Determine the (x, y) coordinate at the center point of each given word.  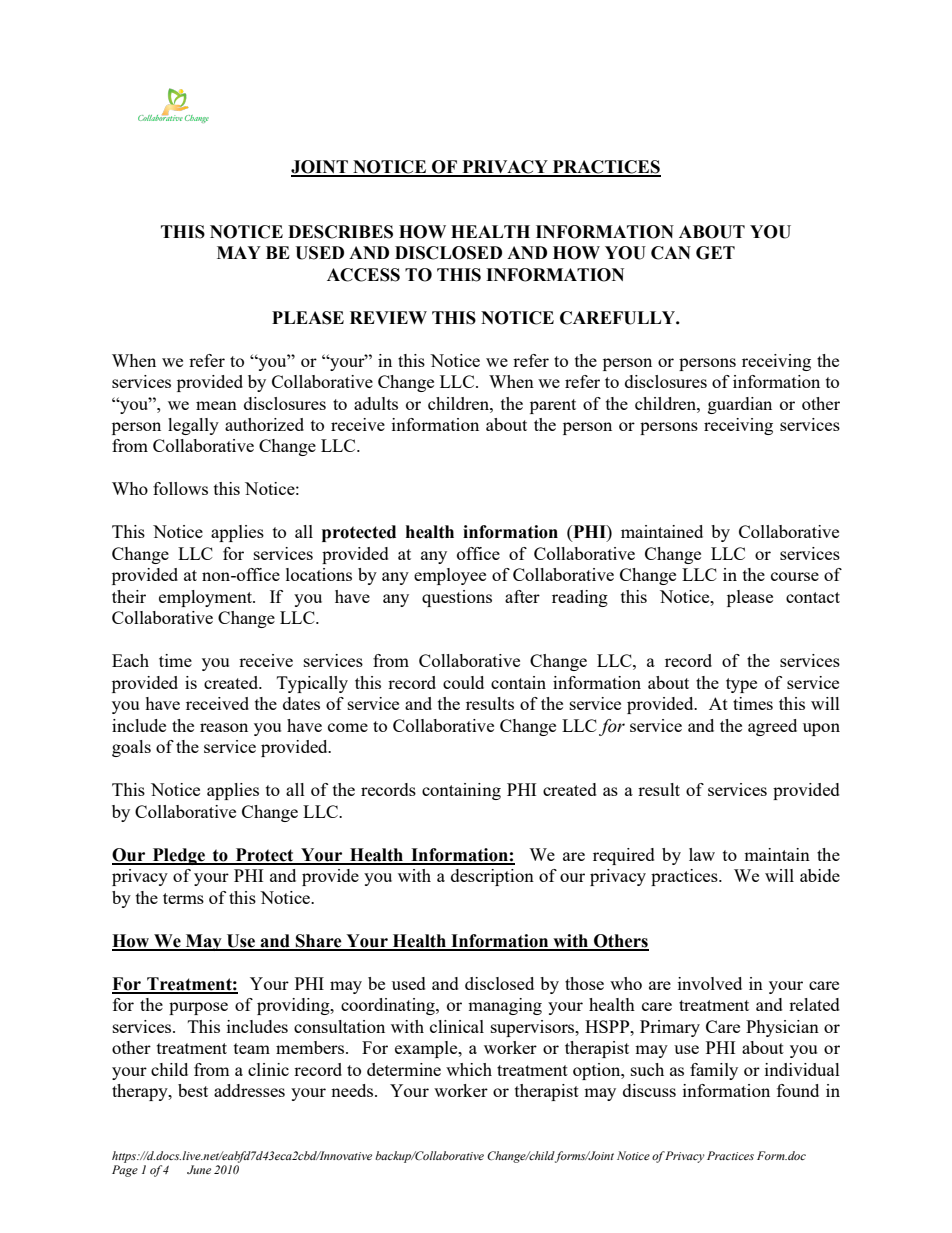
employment (206, 598)
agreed (772, 727)
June (199, 1169)
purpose (198, 1008)
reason (224, 727)
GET (715, 253)
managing (505, 1006)
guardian (740, 405)
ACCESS (363, 275)
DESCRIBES (340, 232)
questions (457, 598)
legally (193, 426)
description (492, 877)
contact (813, 597)
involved (710, 983)
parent (553, 406)
